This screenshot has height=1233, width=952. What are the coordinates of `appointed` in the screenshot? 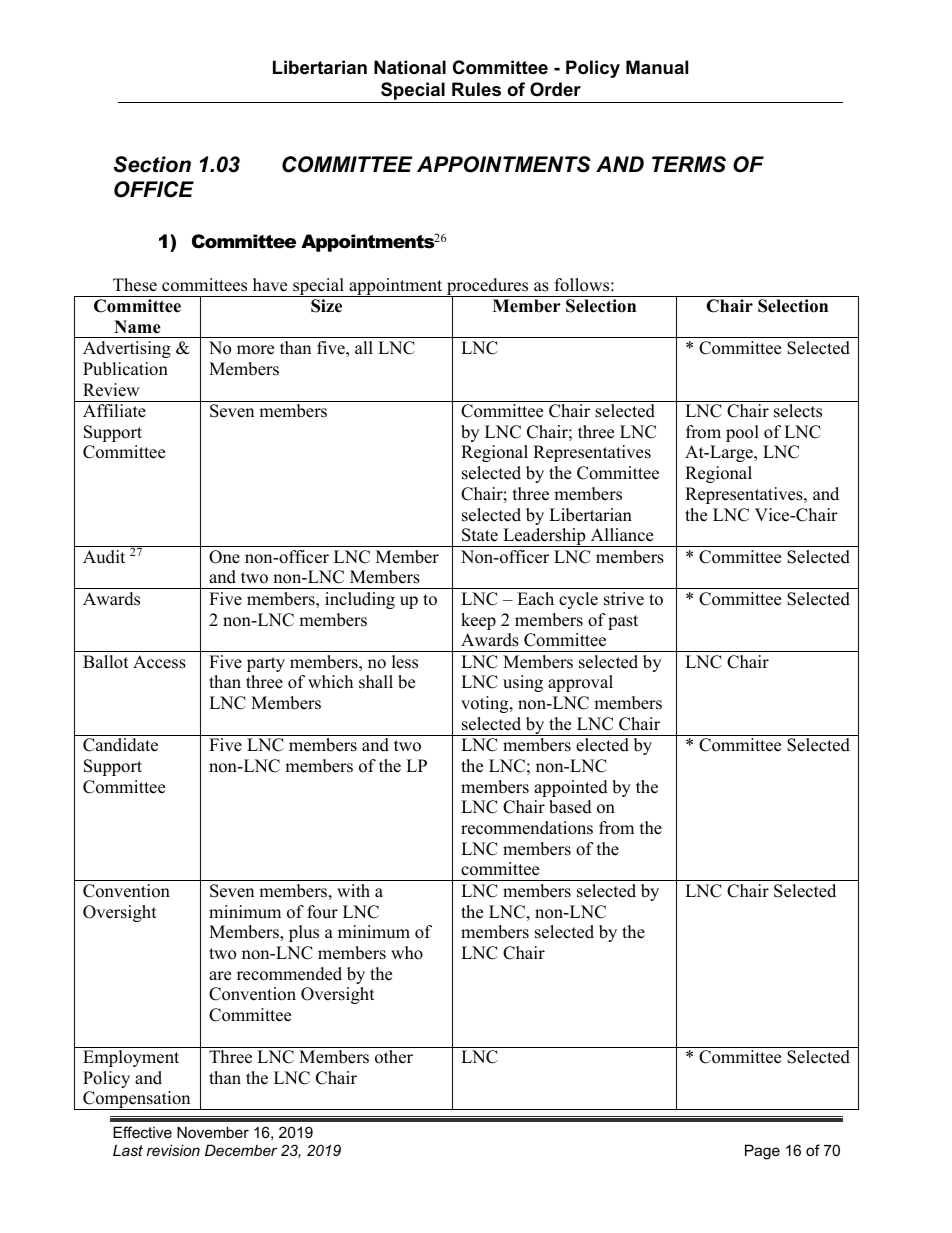 It's located at (571, 788).
